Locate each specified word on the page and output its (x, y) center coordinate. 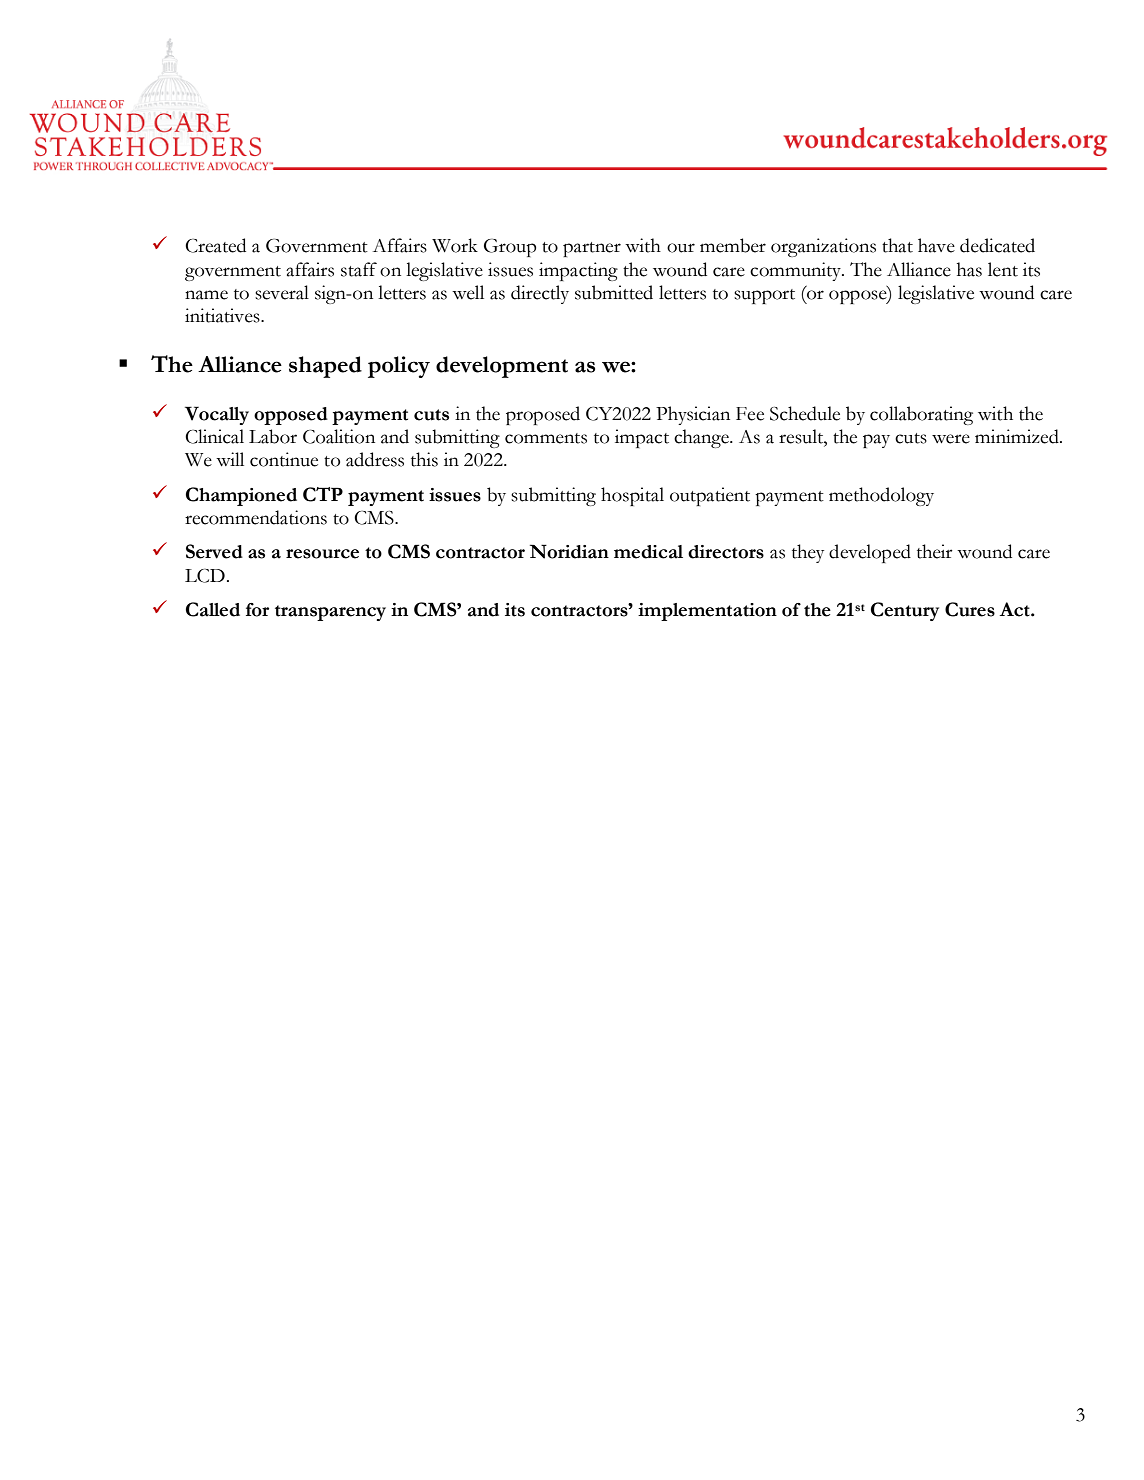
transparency (330, 613)
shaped (325, 367)
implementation (707, 612)
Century (905, 611)
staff (359, 269)
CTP (323, 494)
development (502, 367)
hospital (632, 496)
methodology (881, 496)
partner (592, 249)
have (936, 245)
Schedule (805, 413)
